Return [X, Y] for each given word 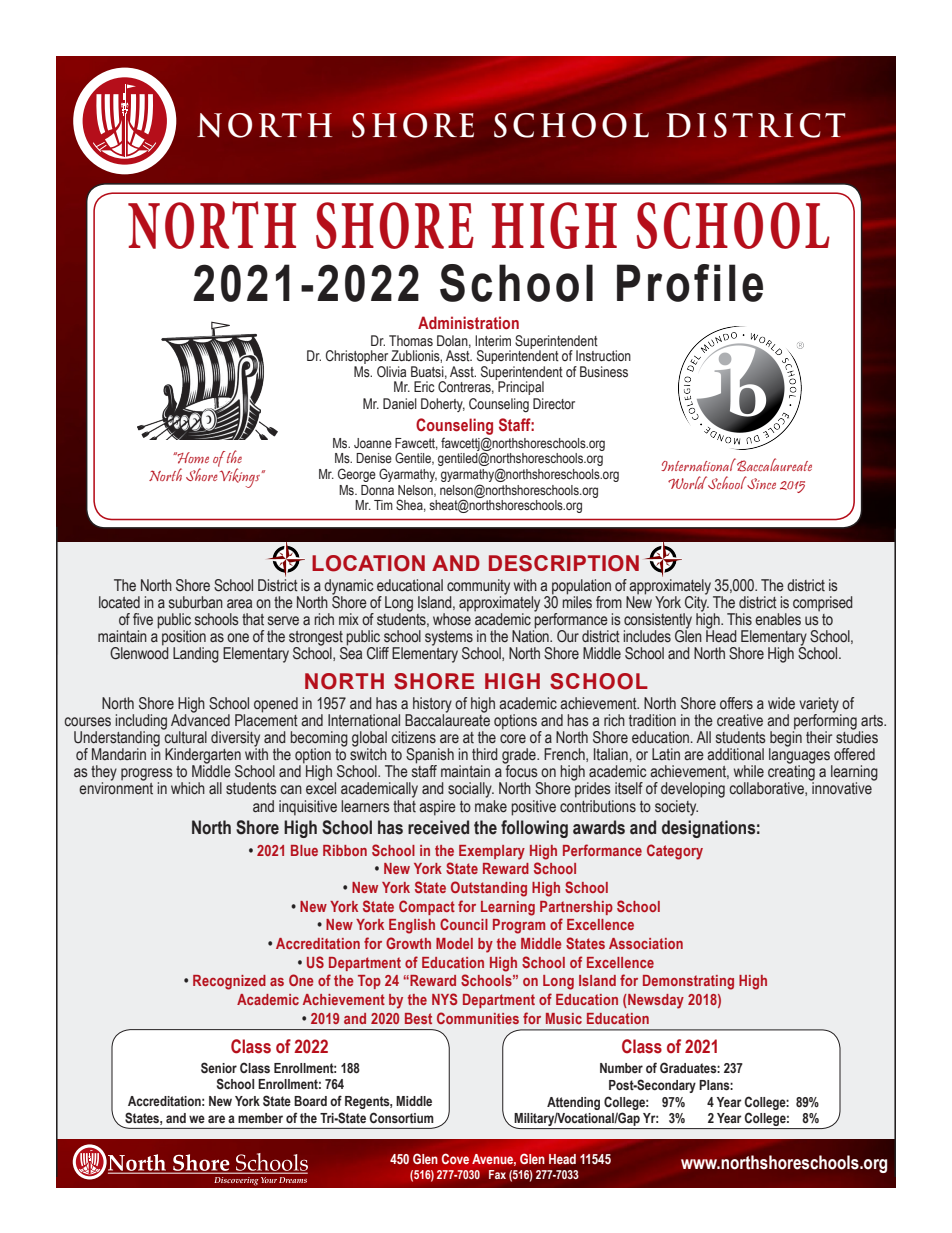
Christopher [358, 358]
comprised [823, 604]
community [478, 588]
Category [675, 852]
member [260, 1118]
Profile [690, 283]
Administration [468, 323]
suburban [196, 602]
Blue [304, 850]
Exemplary [492, 852]
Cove [455, 1158]
